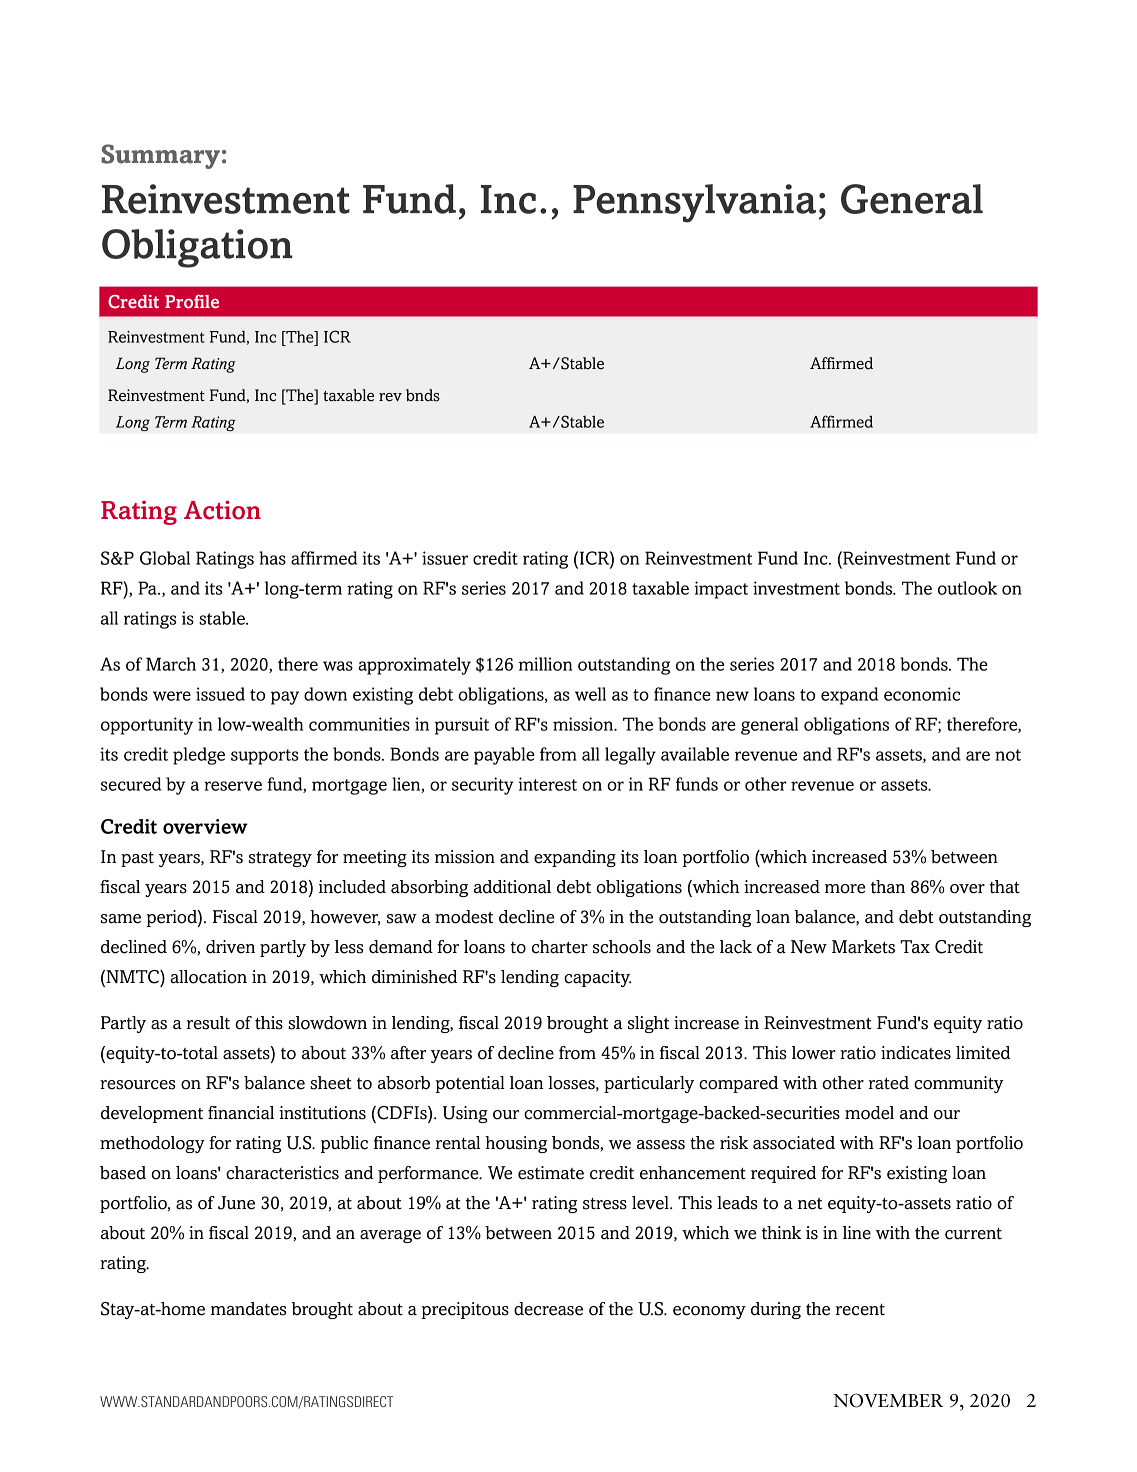  What do you see at coordinates (889, 1083) in the page?
I see `rated` at bounding box center [889, 1083].
